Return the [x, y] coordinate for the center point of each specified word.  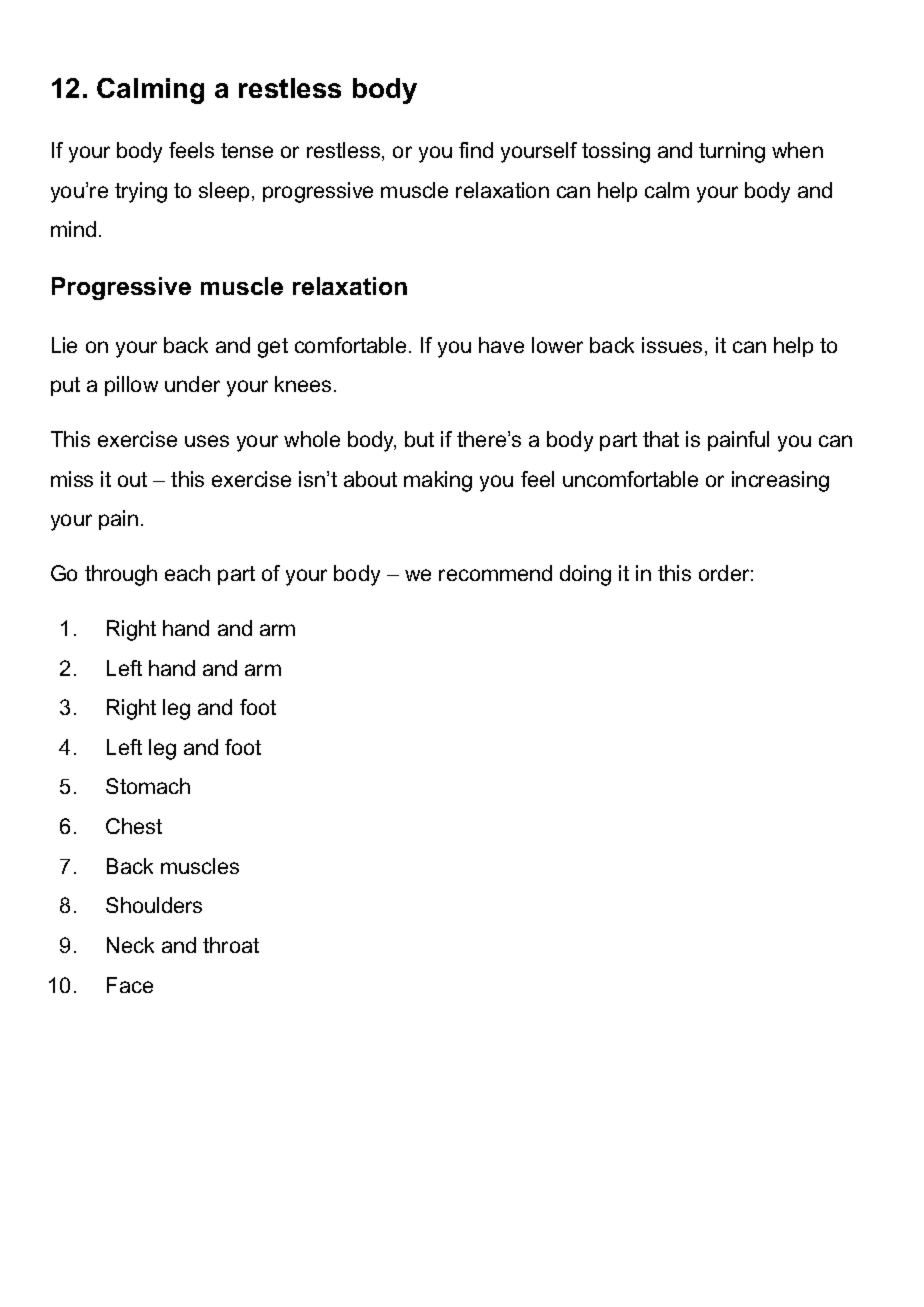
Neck [130, 945]
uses [207, 441]
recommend [495, 573]
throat [231, 945]
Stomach [148, 786]
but [419, 439]
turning [732, 152]
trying [141, 192]
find [476, 150]
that [661, 439]
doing [585, 575]
